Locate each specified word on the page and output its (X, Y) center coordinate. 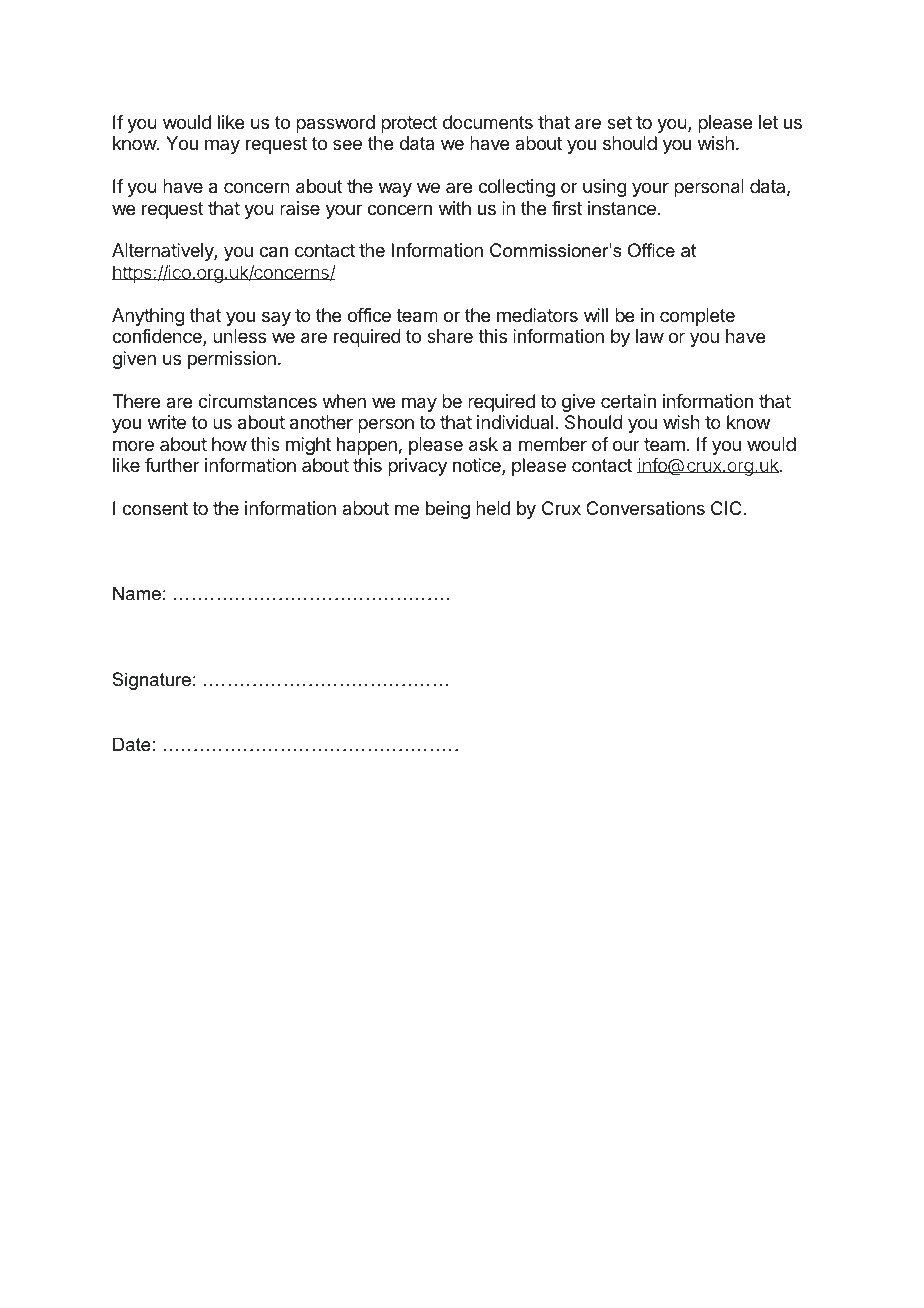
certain (628, 401)
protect (409, 124)
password (335, 124)
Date (132, 744)
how (229, 444)
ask (483, 444)
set (619, 122)
